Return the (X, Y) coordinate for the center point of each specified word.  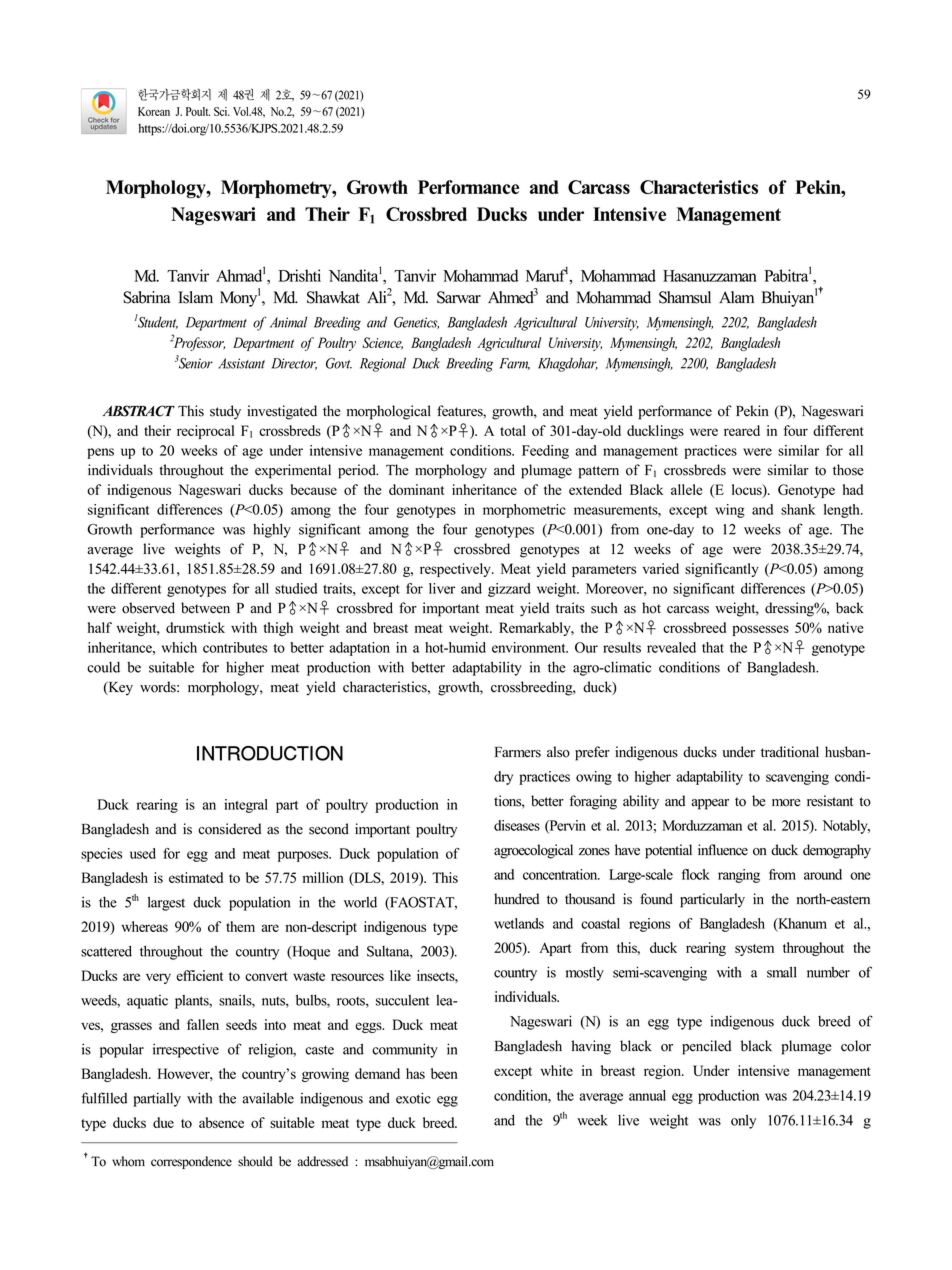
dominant (416, 489)
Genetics (416, 323)
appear (710, 804)
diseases (517, 825)
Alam (736, 297)
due (163, 1122)
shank (798, 509)
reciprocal (205, 432)
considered (229, 829)
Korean (154, 111)
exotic (413, 1098)
